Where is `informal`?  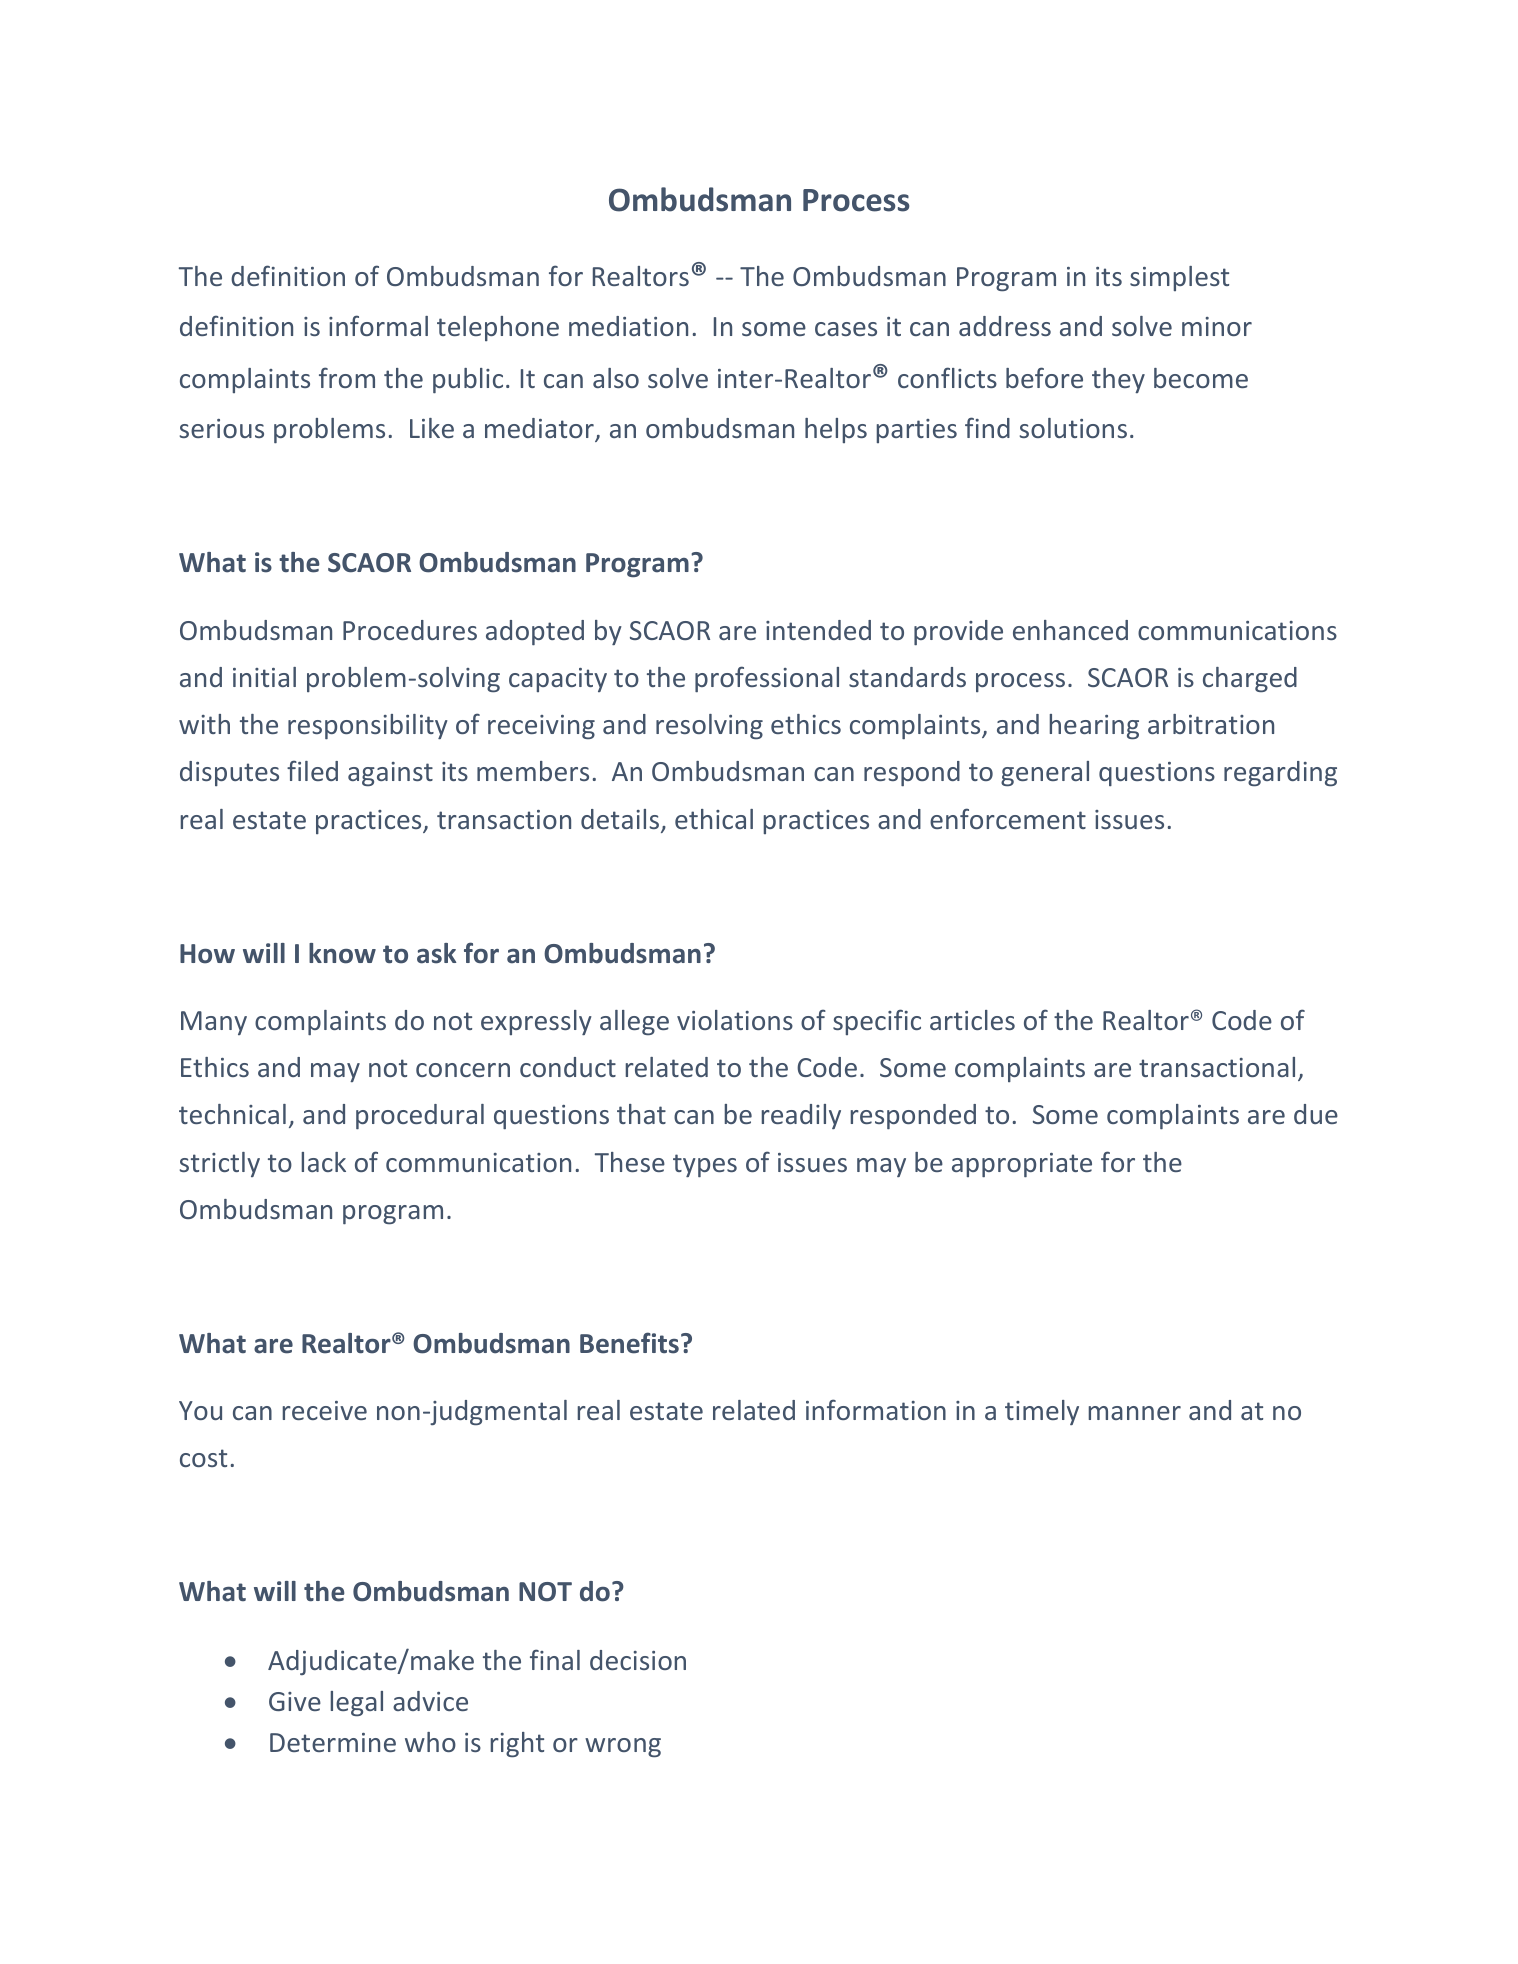
informal is located at coordinates (378, 325).
